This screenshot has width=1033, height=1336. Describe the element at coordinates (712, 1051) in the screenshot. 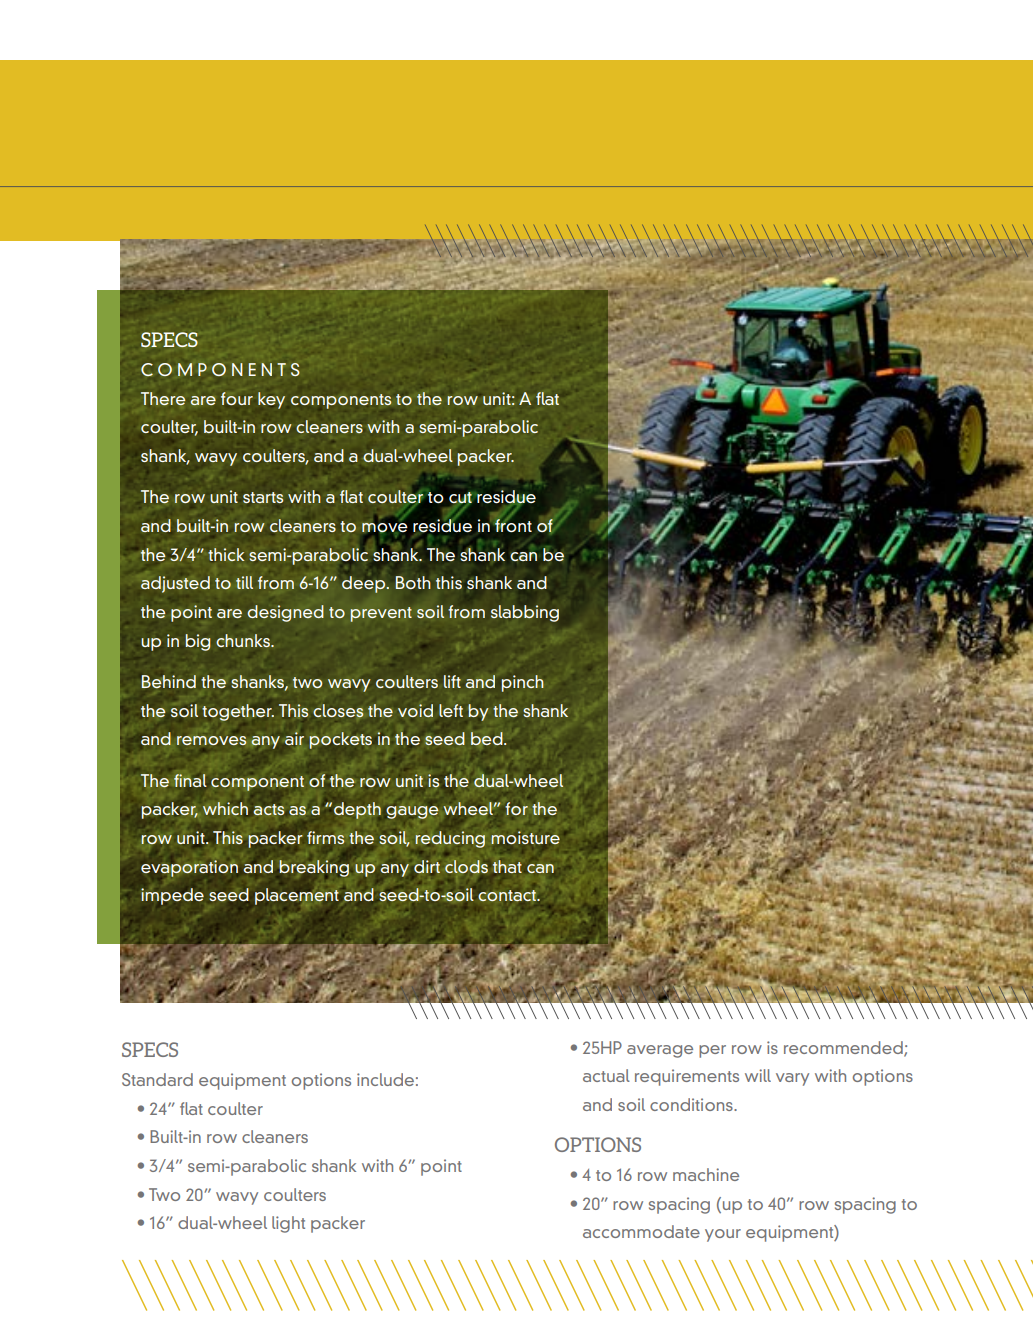

I see `per` at that location.
